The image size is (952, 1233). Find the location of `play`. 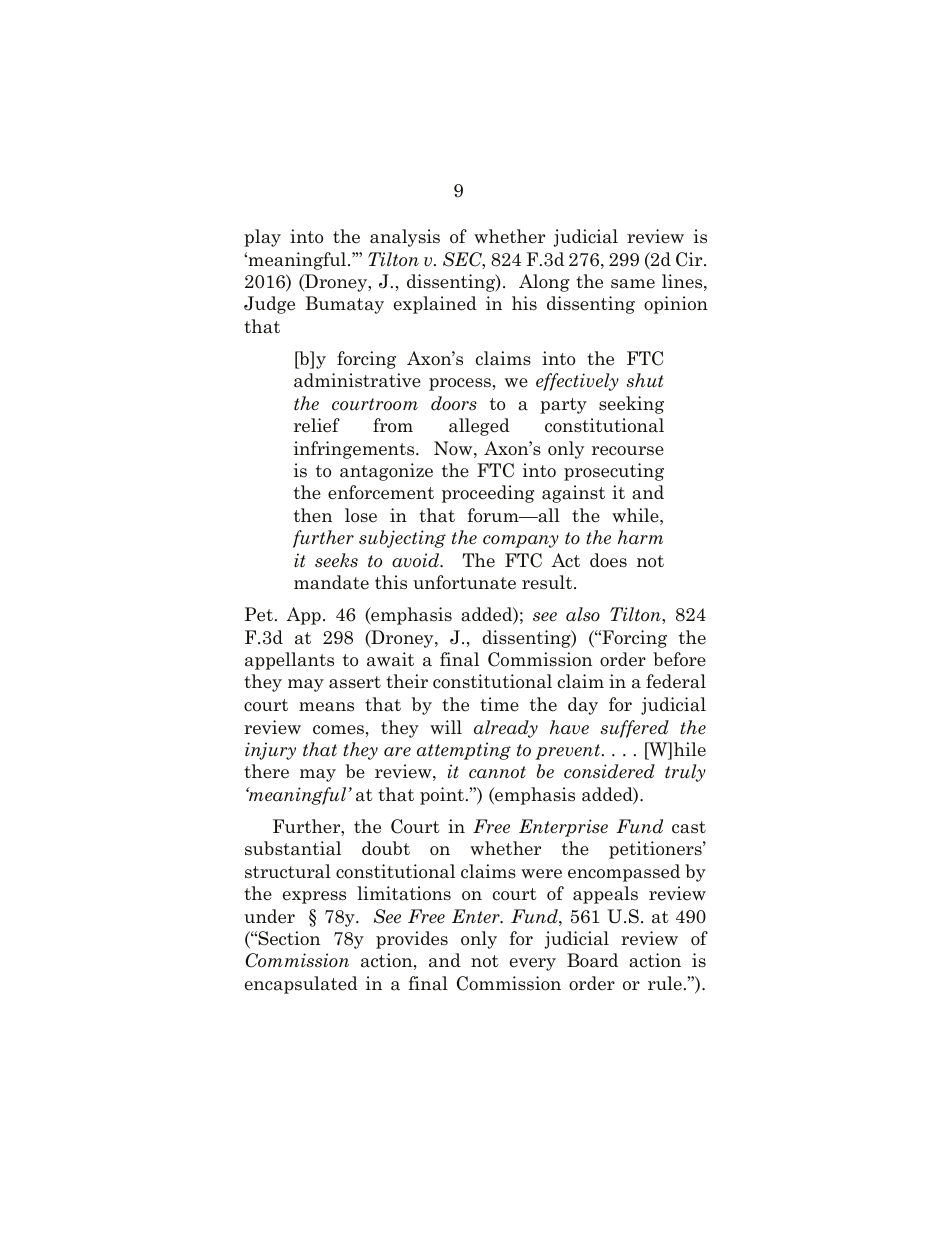

play is located at coordinates (262, 238).
